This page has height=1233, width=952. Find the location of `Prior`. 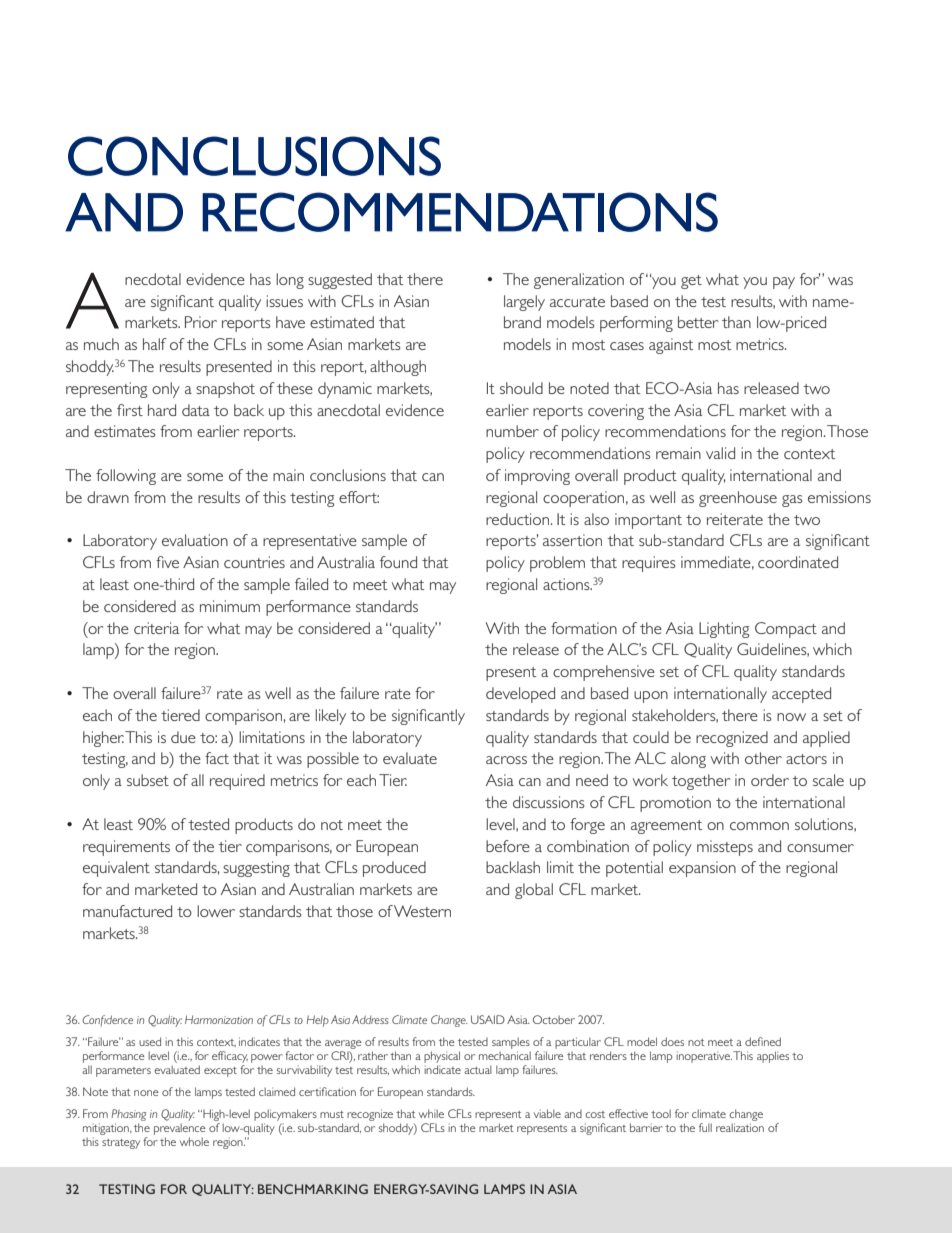

Prior is located at coordinates (201, 322).
